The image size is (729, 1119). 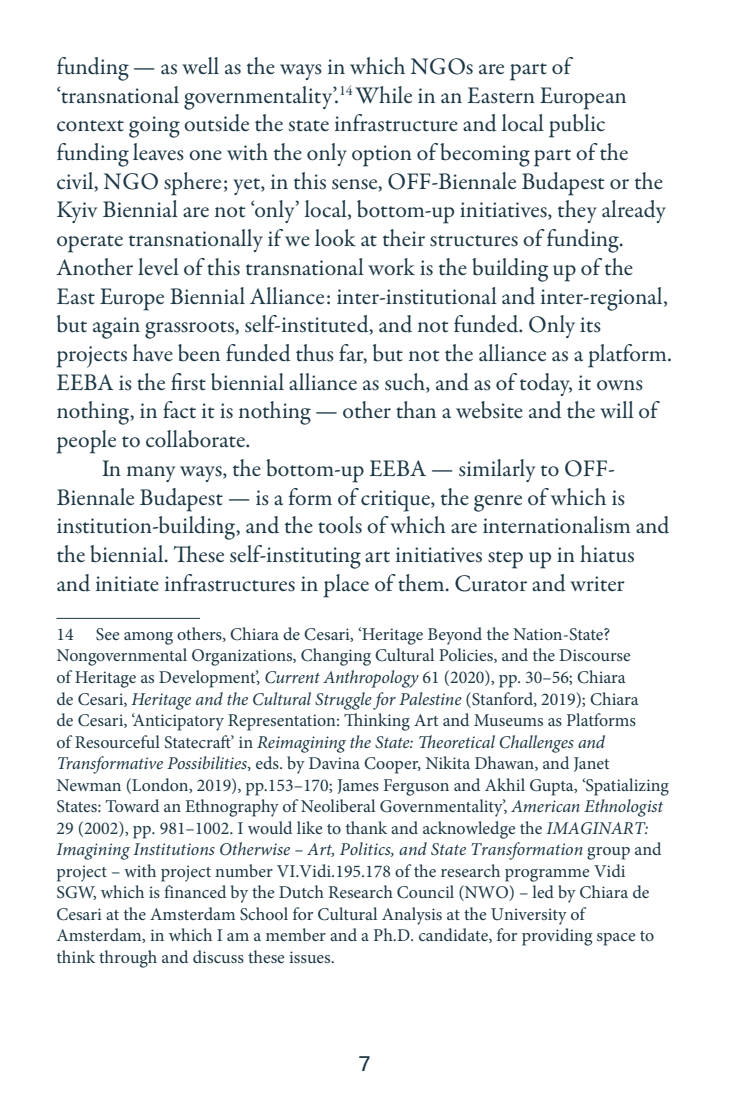 What do you see at coordinates (128, 959) in the page?
I see `through` at bounding box center [128, 959].
